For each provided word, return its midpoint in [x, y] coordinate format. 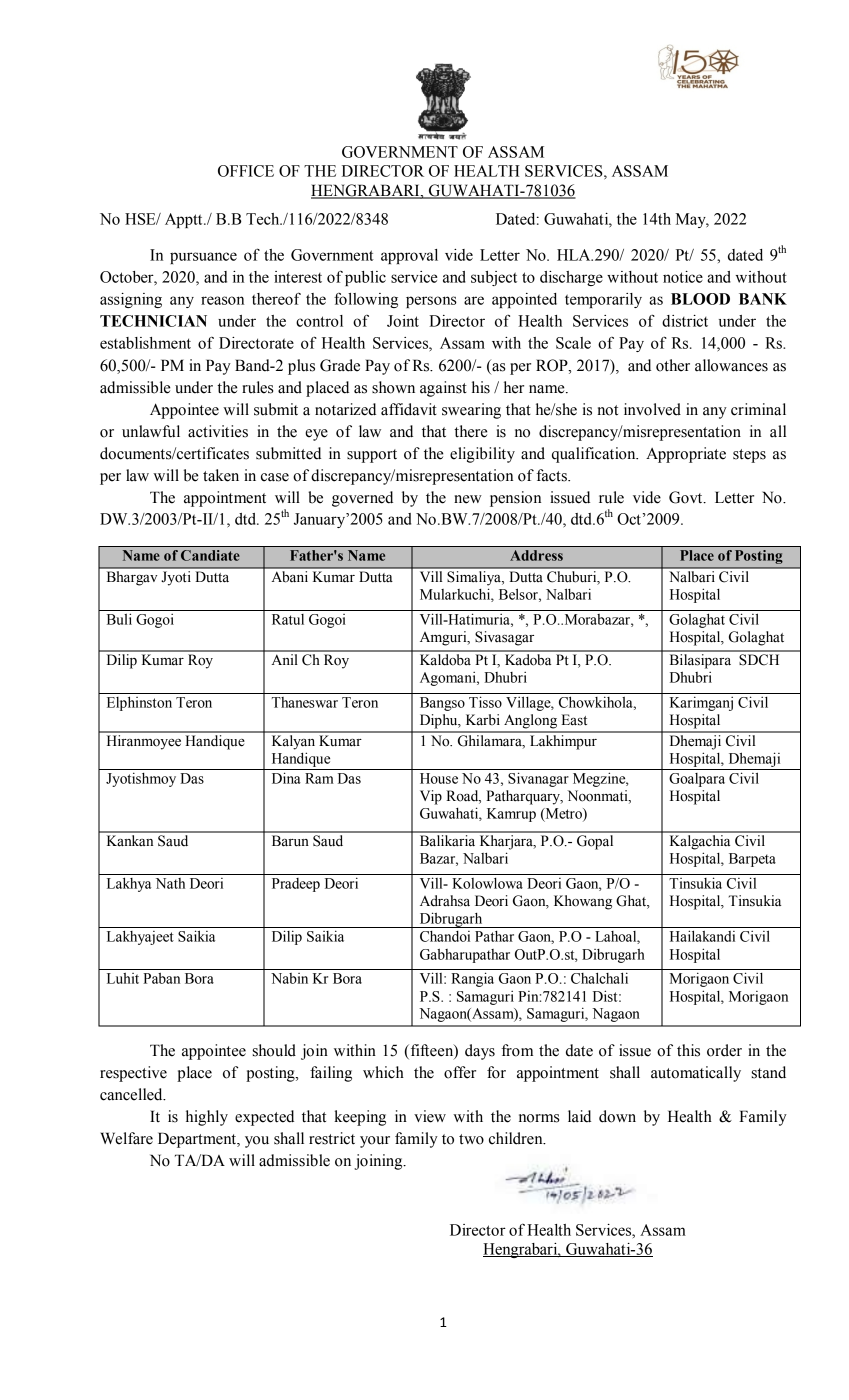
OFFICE [246, 171]
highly [207, 1118]
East [574, 720]
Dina [286, 778]
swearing [471, 411]
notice [683, 277]
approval [409, 256]
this [688, 1050]
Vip [431, 797]
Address [536, 555]
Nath [170, 883]
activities [218, 431]
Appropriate [686, 455]
